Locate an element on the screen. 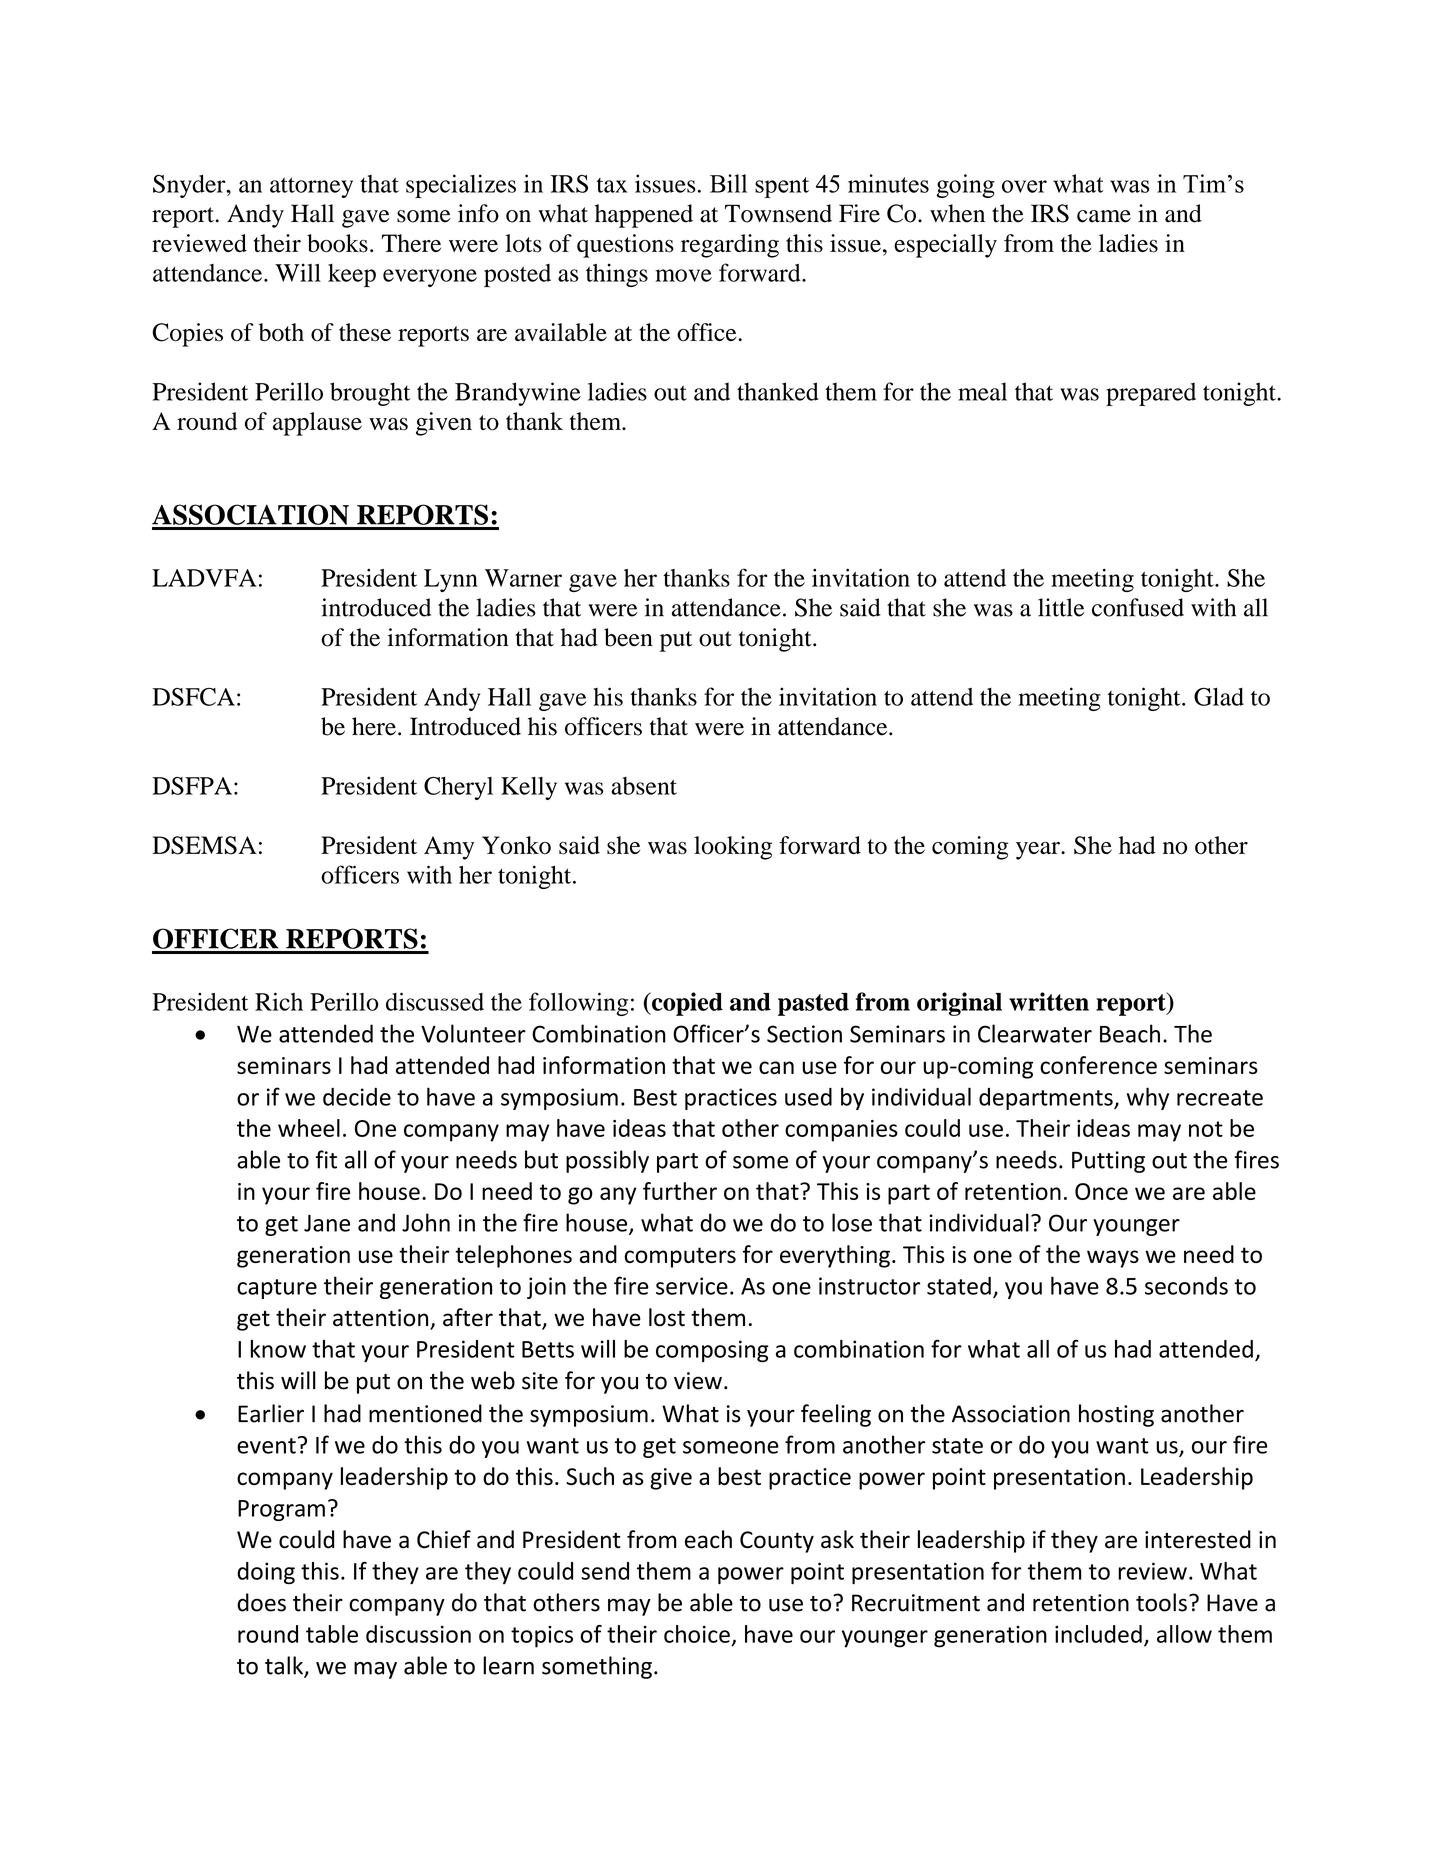 This screenshot has height=1859, width=1436. regarding is located at coordinates (730, 246).
